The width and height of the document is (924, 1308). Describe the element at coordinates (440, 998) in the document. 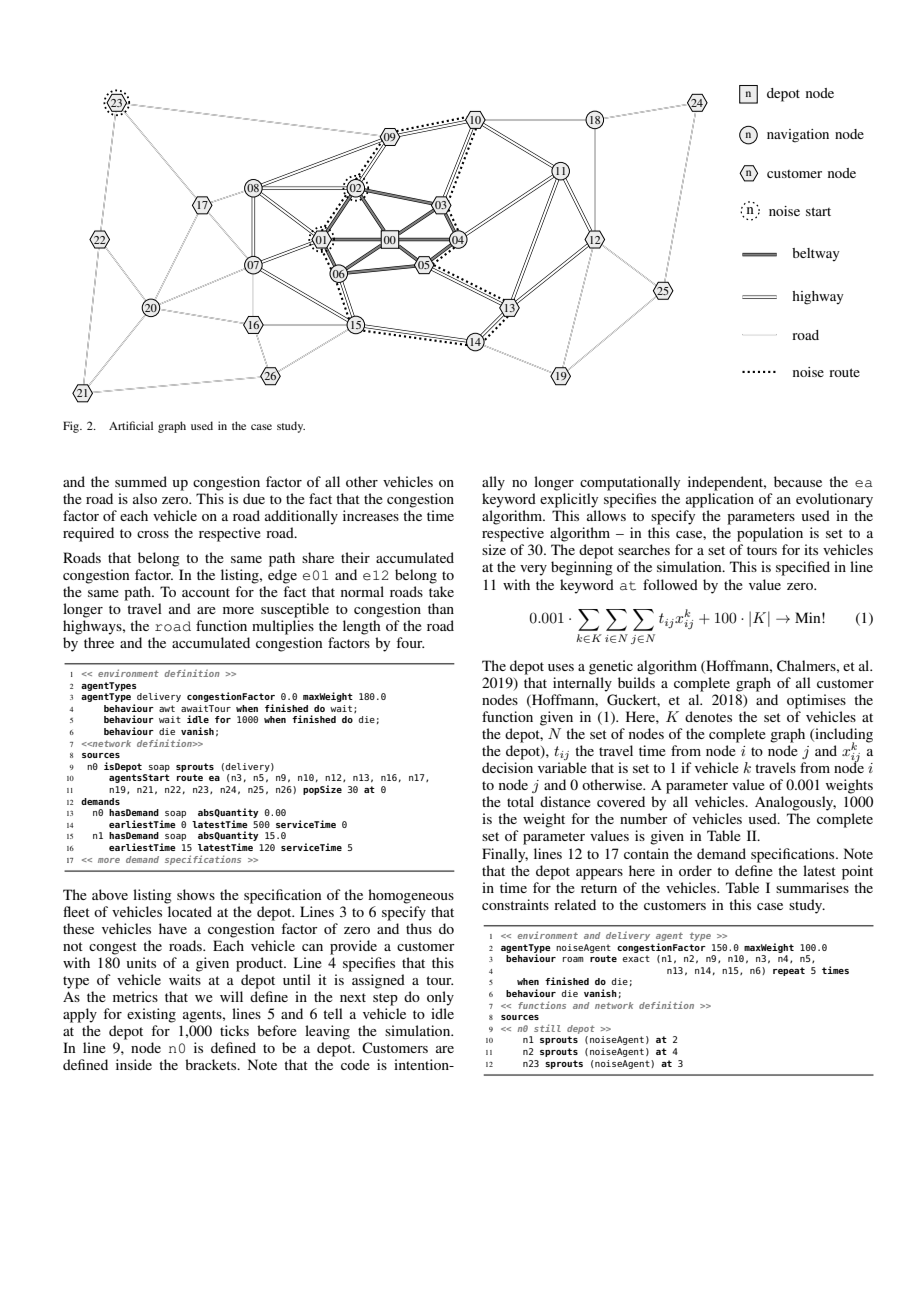

I see `only` at that location.
